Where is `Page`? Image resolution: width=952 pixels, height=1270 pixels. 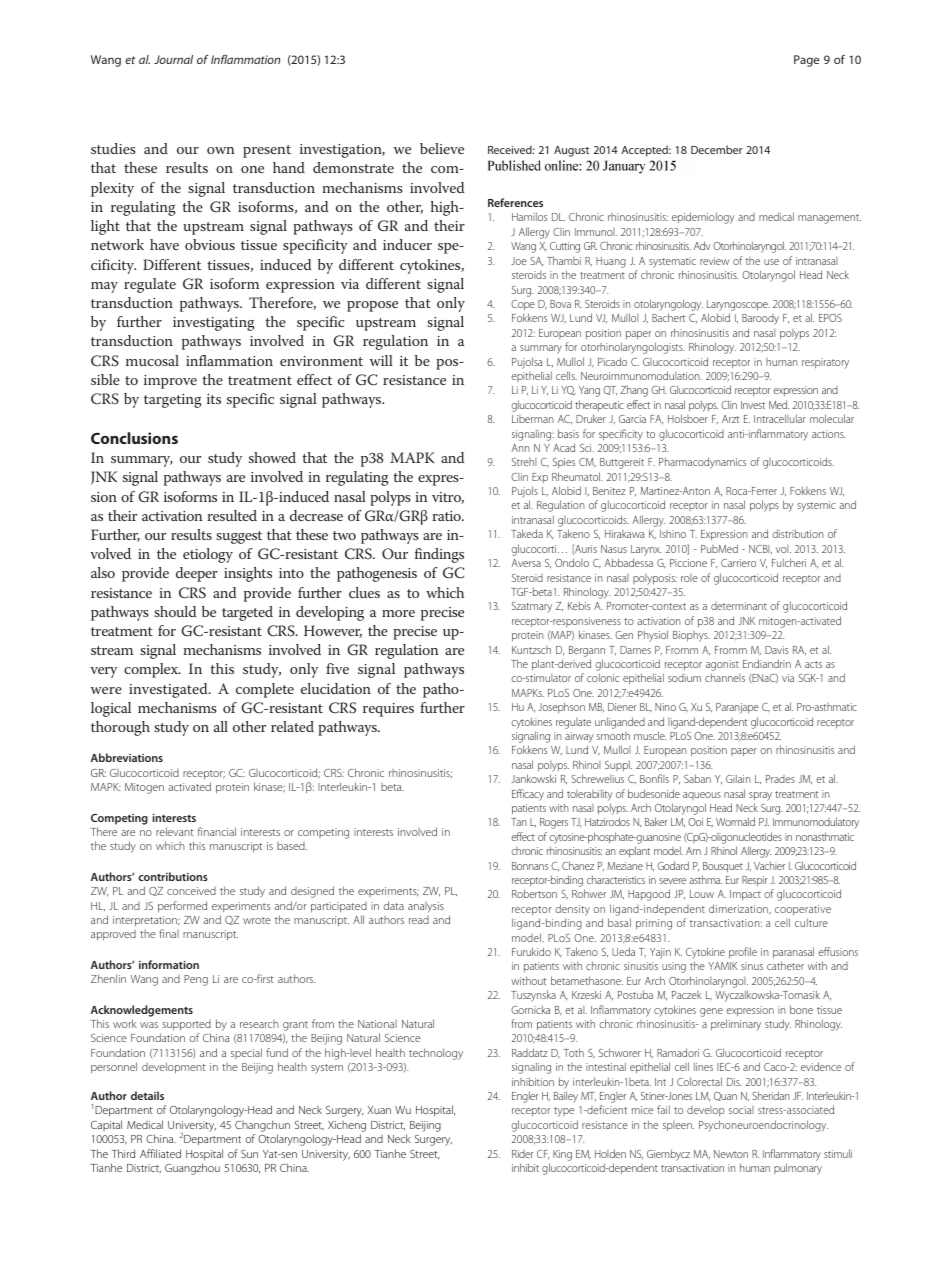
Page is located at coordinates (806, 61).
